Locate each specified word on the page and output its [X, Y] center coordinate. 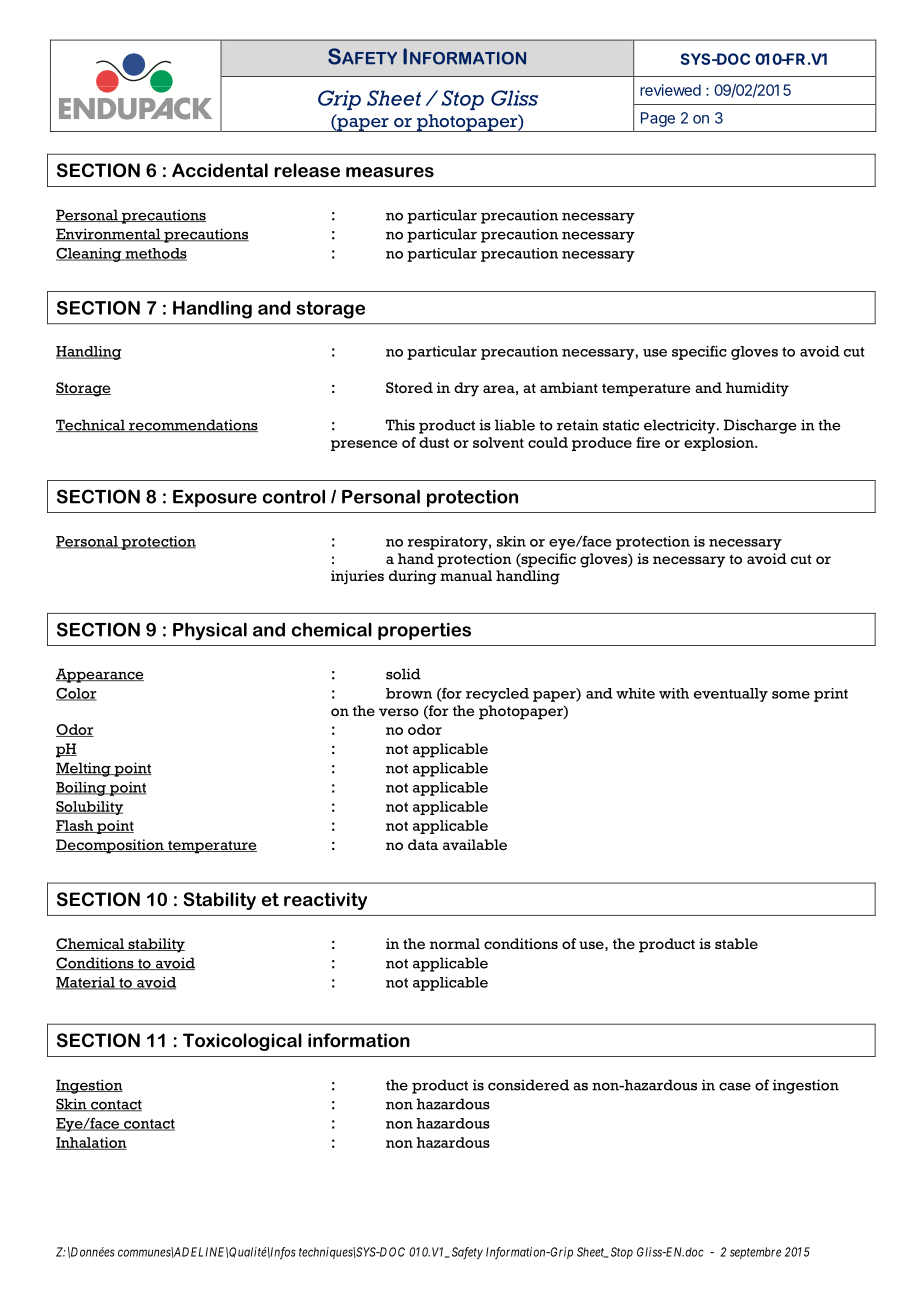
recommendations [192, 425]
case [735, 1086]
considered [528, 1085]
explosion [720, 444]
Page [658, 119]
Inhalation [91, 1143]
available [475, 844]
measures [390, 172]
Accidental [220, 170]
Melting [84, 769]
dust [434, 442]
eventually [731, 695]
